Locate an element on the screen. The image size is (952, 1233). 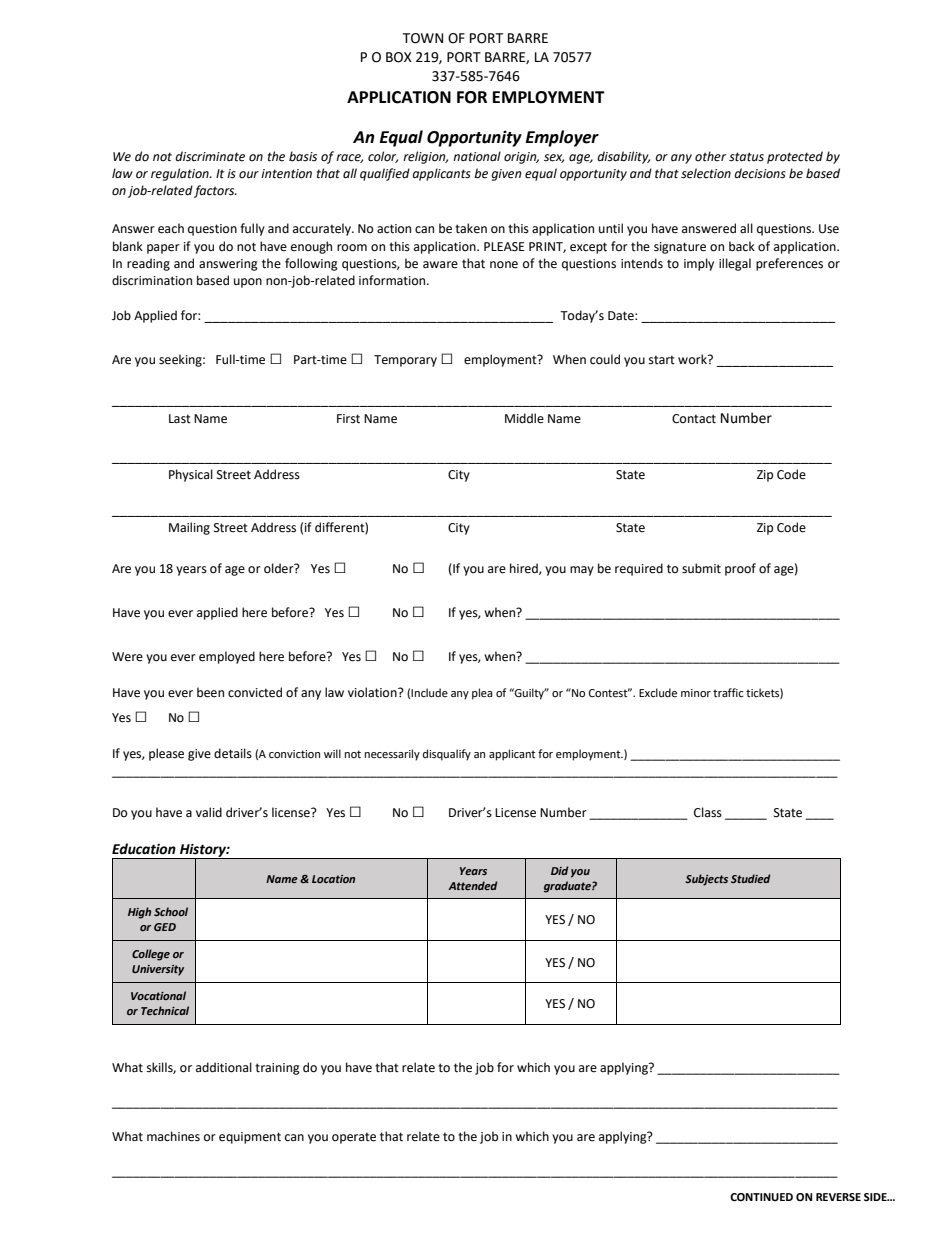
Middle is located at coordinates (524, 418).
